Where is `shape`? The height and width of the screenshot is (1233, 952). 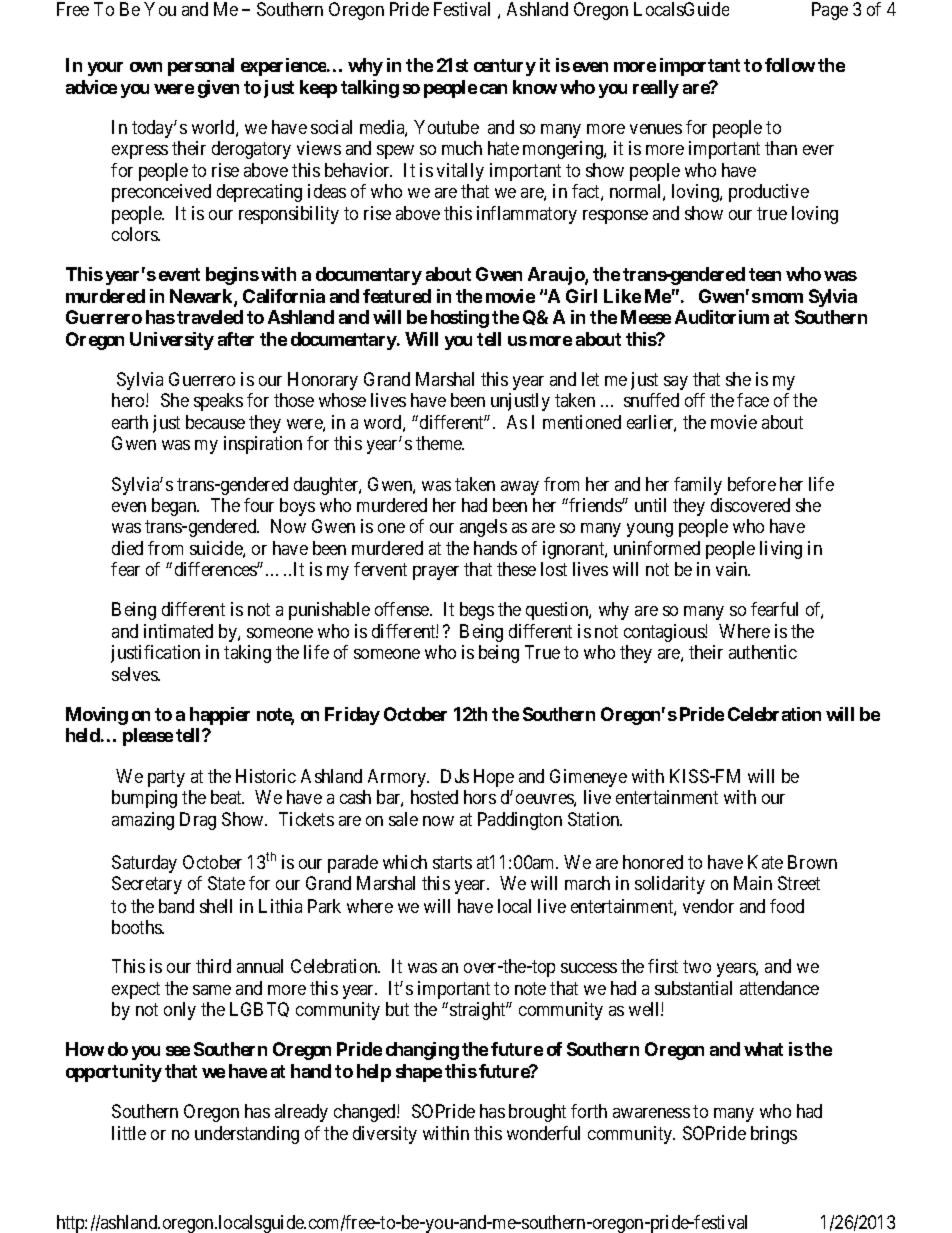
shape is located at coordinates (419, 1073).
